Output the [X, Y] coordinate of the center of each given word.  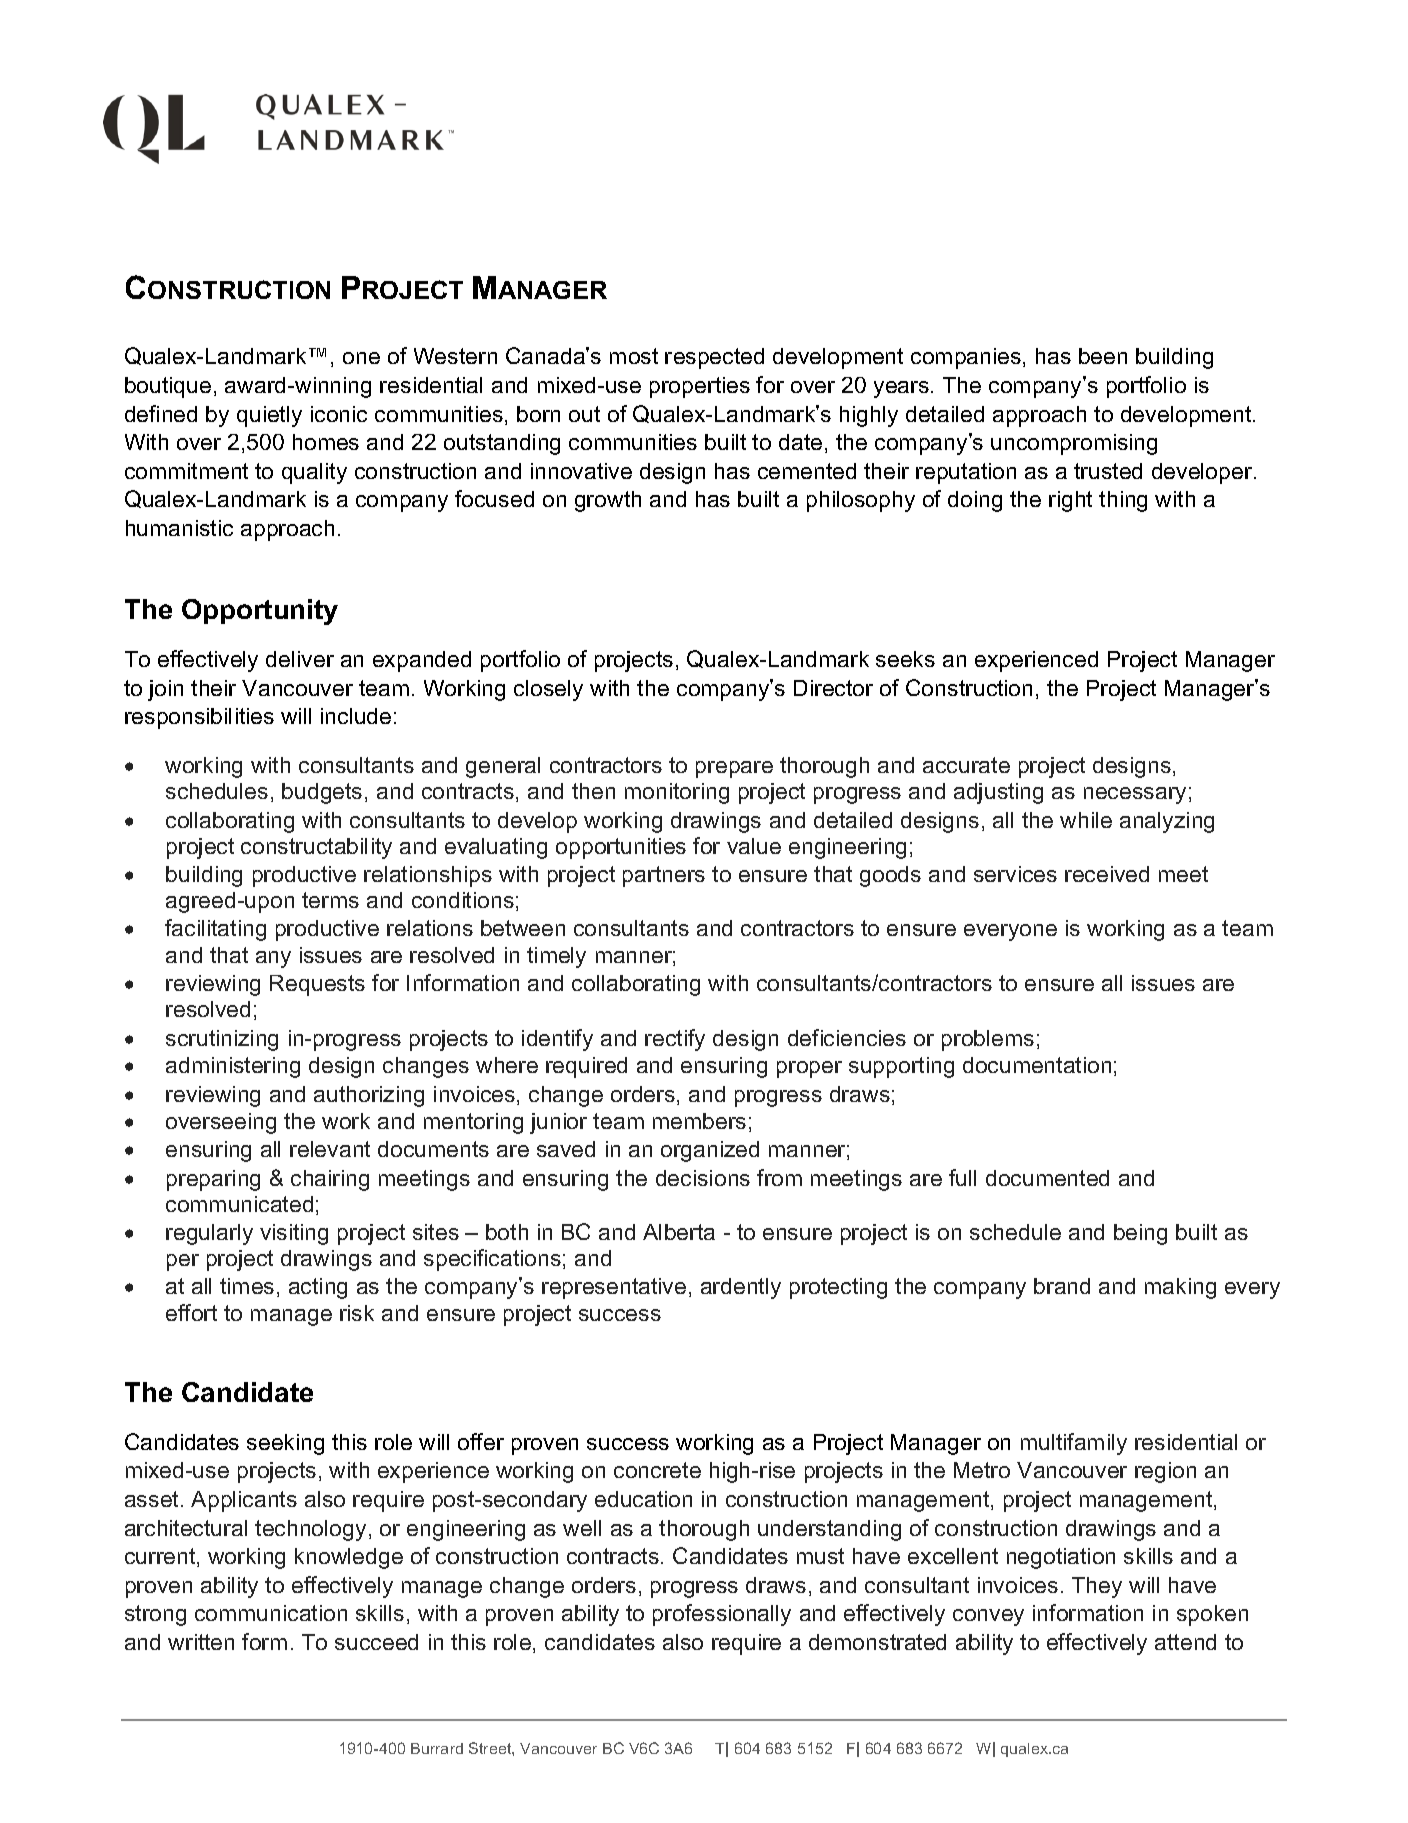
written [201, 1642]
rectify [675, 1040]
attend [1185, 1642]
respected [714, 358]
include [356, 716]
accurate [966, 765]
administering [233, 1067]
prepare [734, 769]
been [1103, 356]
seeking [285, 1444]
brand [1062, 1286]
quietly [269, 416]
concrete [657, 1470]
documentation [1037, 1065]
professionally [722, 1615]
